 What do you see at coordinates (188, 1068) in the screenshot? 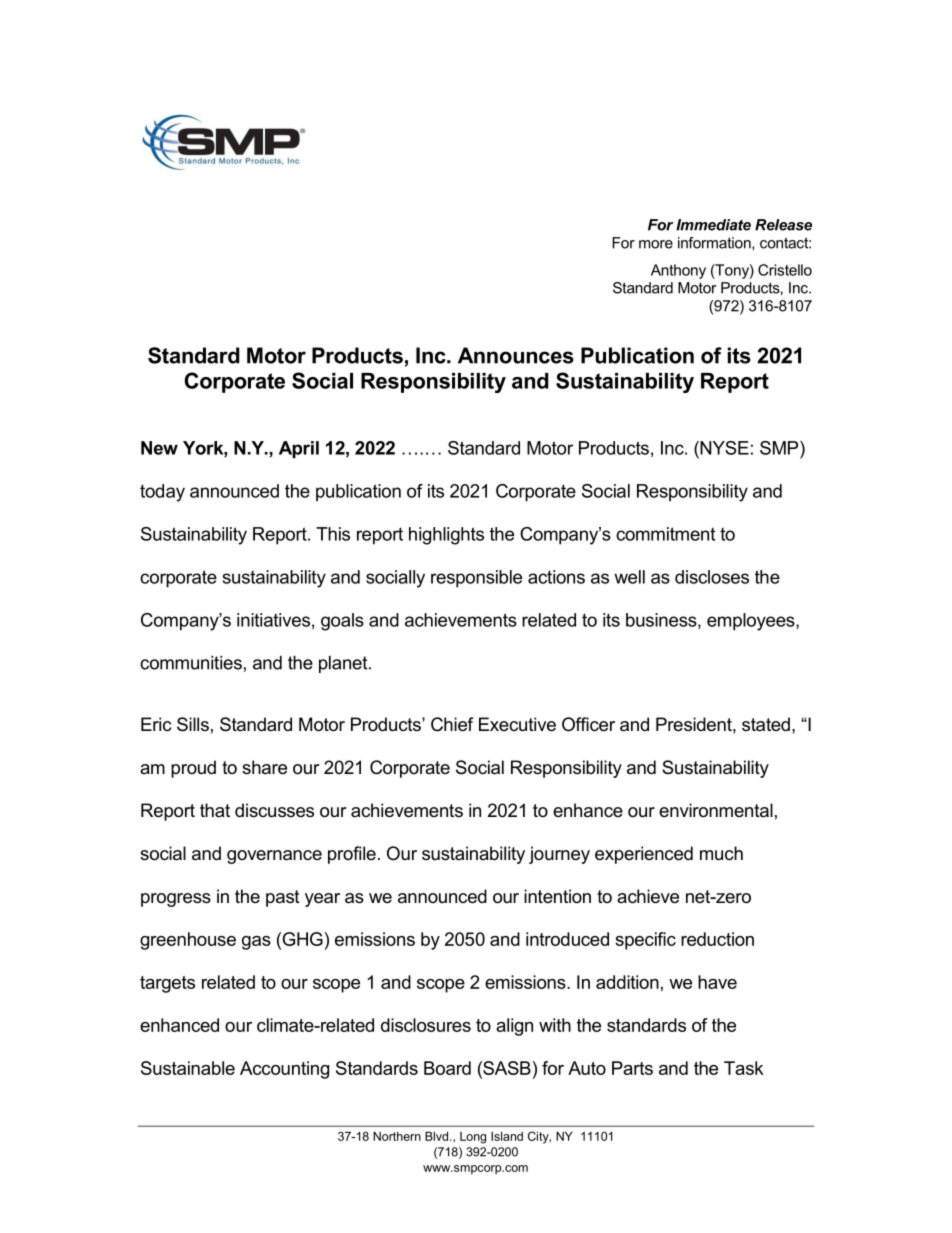
I see `Sustainable` at bounding box center [188, 1068].
